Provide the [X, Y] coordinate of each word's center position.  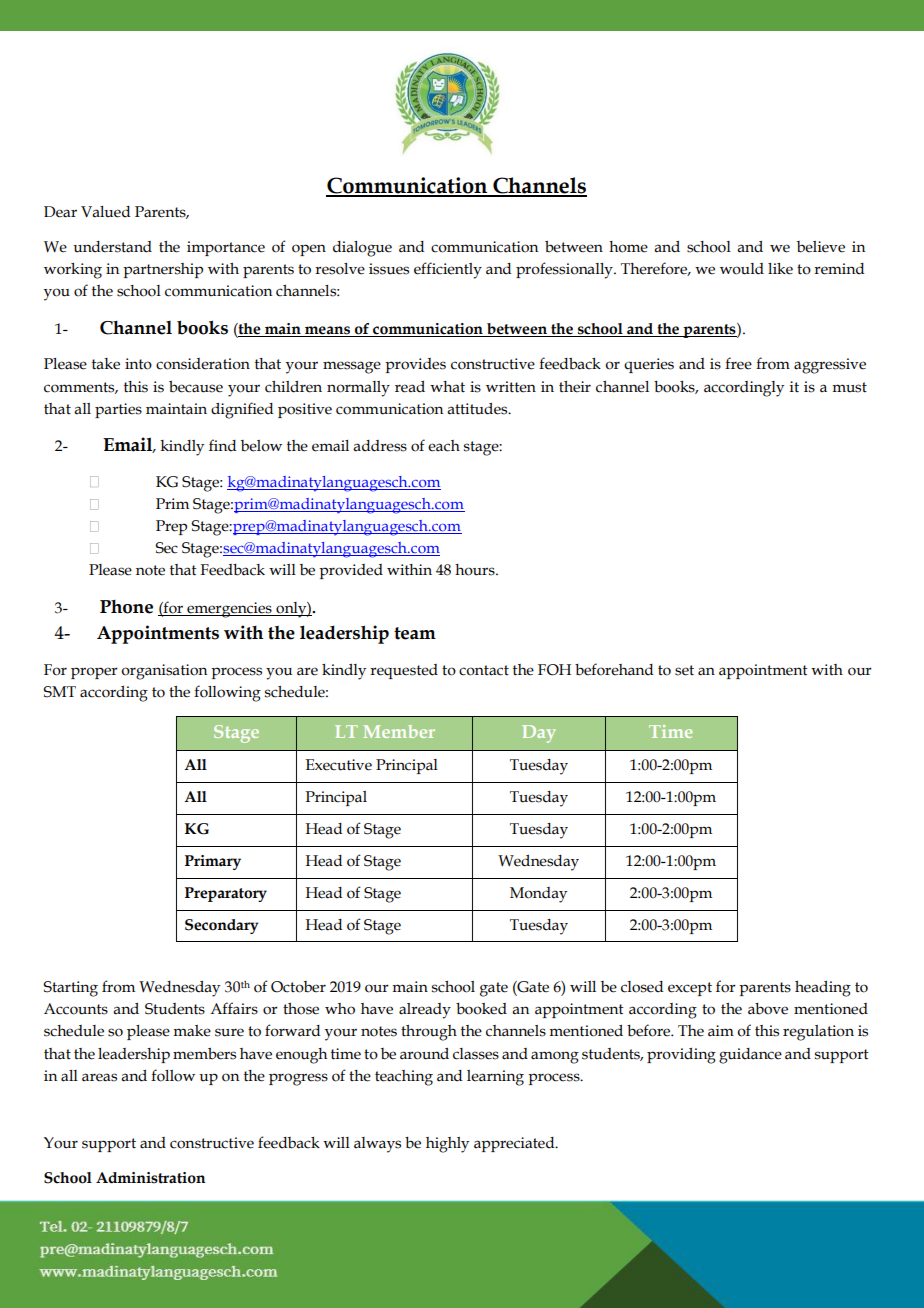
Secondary [222, 926]
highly [447, 1145]
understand [112, 247]
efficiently [448, 270]
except [690, 989]
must [849, 387]
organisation [164, 672]
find [222, 445]
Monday [538, 895]
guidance [750, 1056]
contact [484, 670]
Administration [151, 1178]
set [684, 670]
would [742, 269]
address [380, 446]
